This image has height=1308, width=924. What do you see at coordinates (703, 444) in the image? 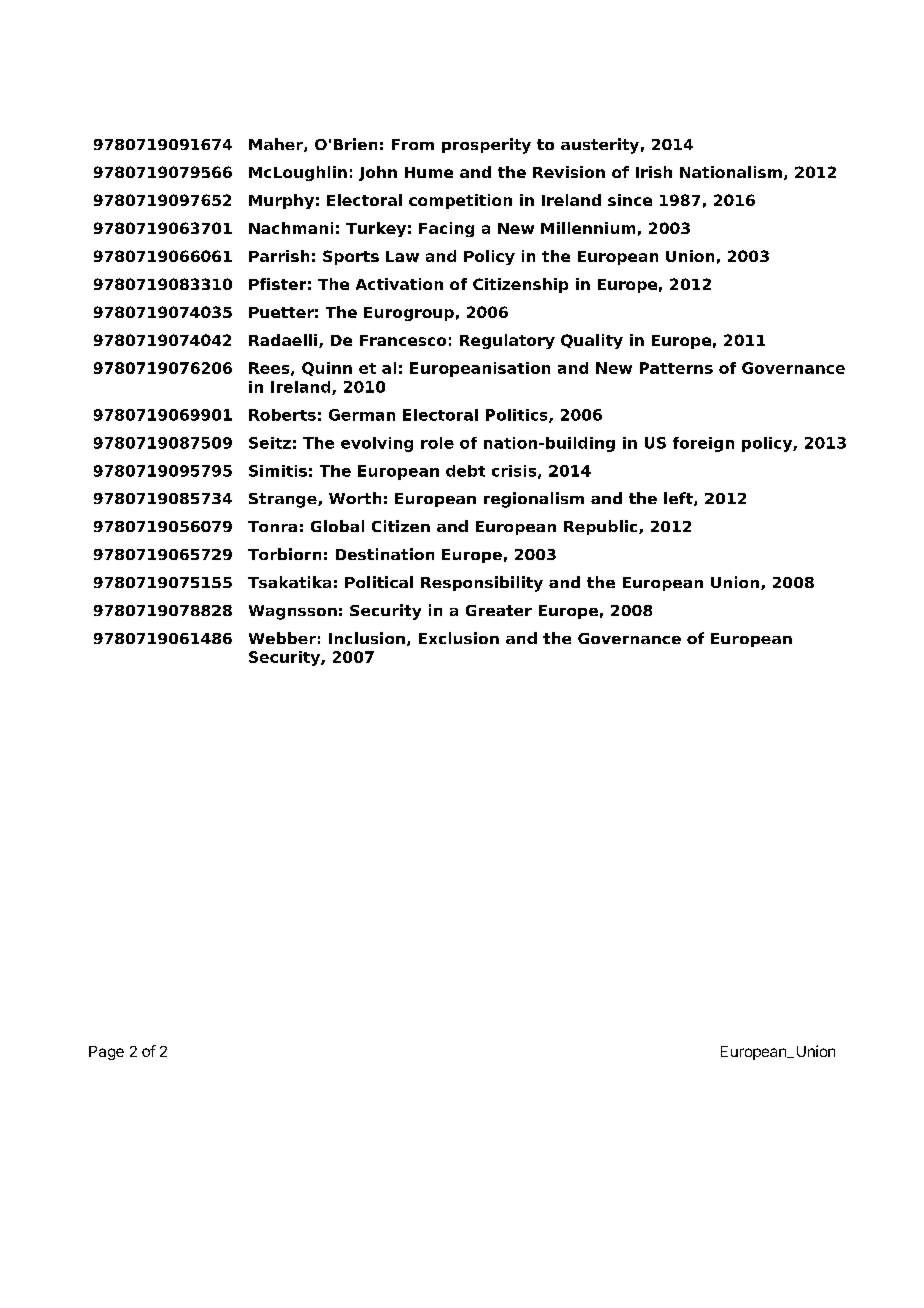
I see `foreign` at bounding box center [703, 444].
